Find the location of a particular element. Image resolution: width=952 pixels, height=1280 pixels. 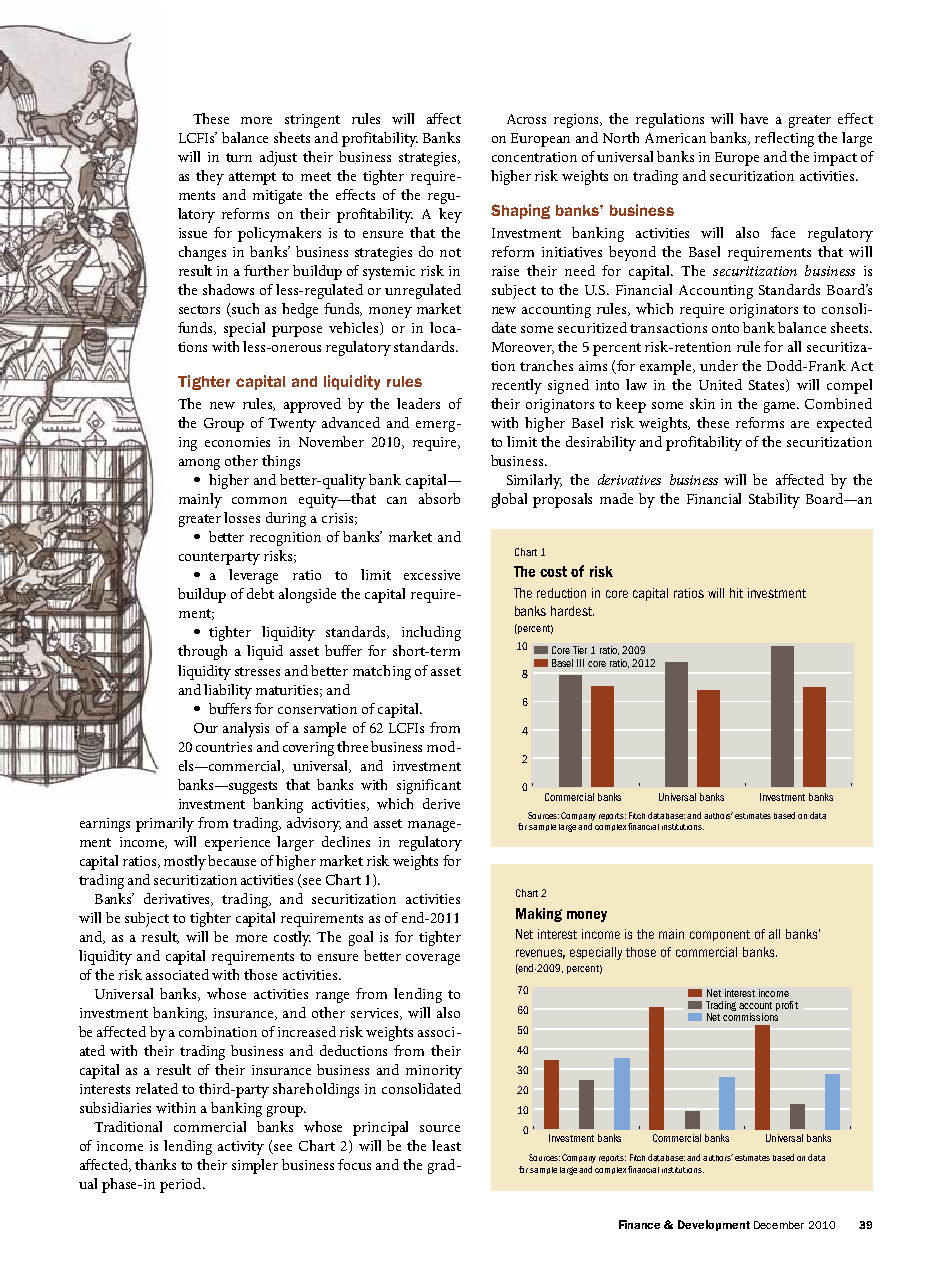

period is located at coordinates (182, 1185).
